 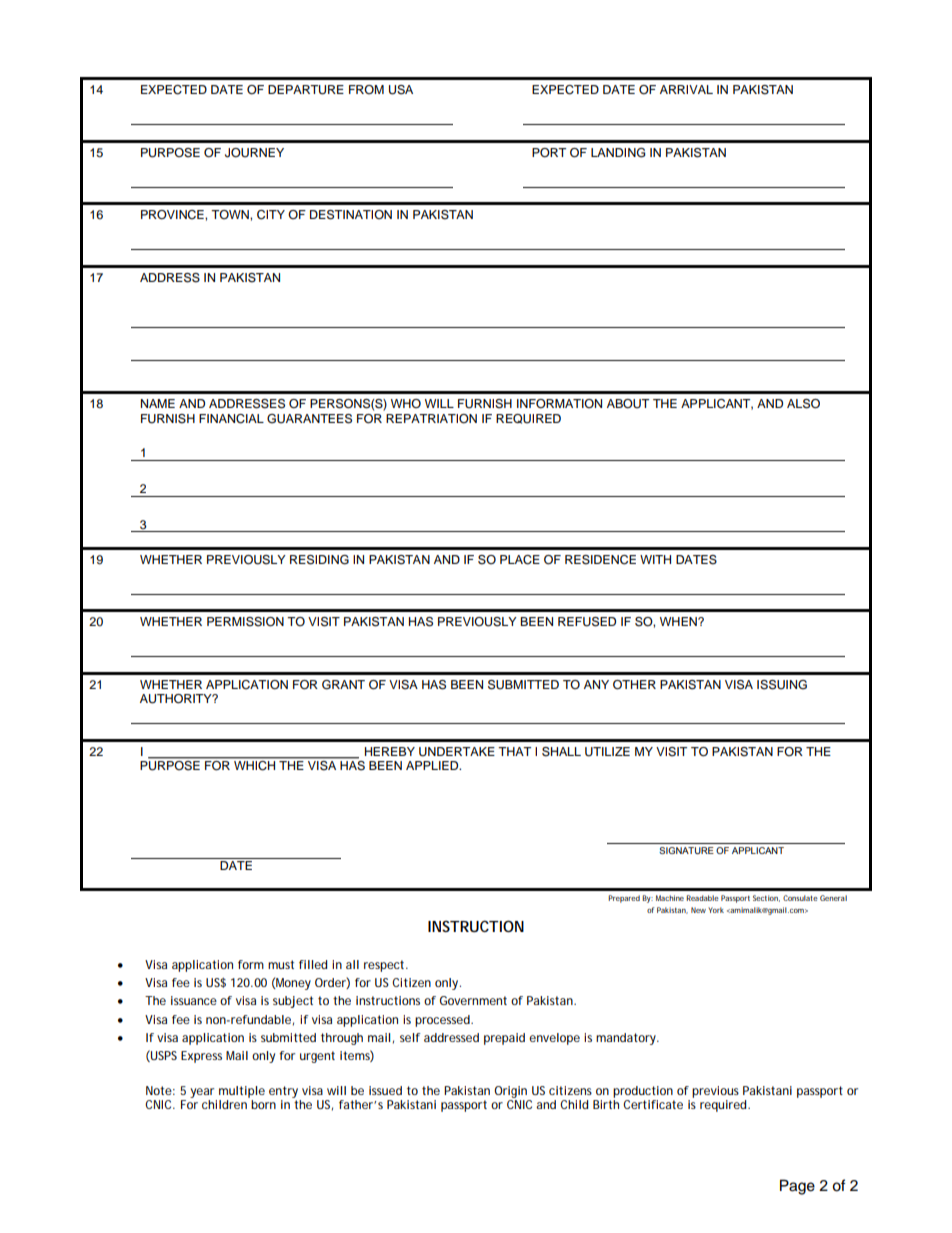 I want to click on Consulate, so click(x=800, y=898).
